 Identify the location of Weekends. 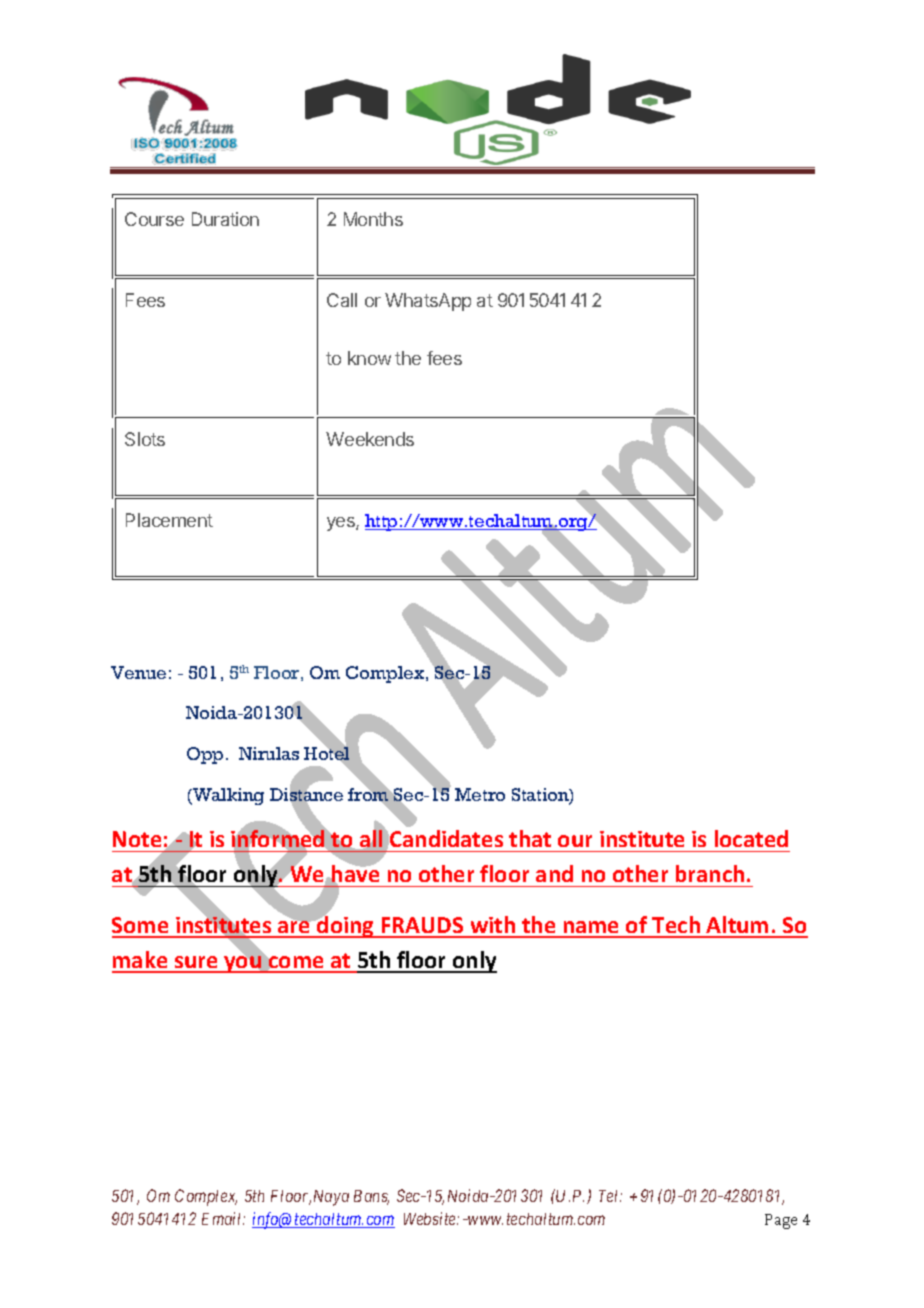
(370, 439).
